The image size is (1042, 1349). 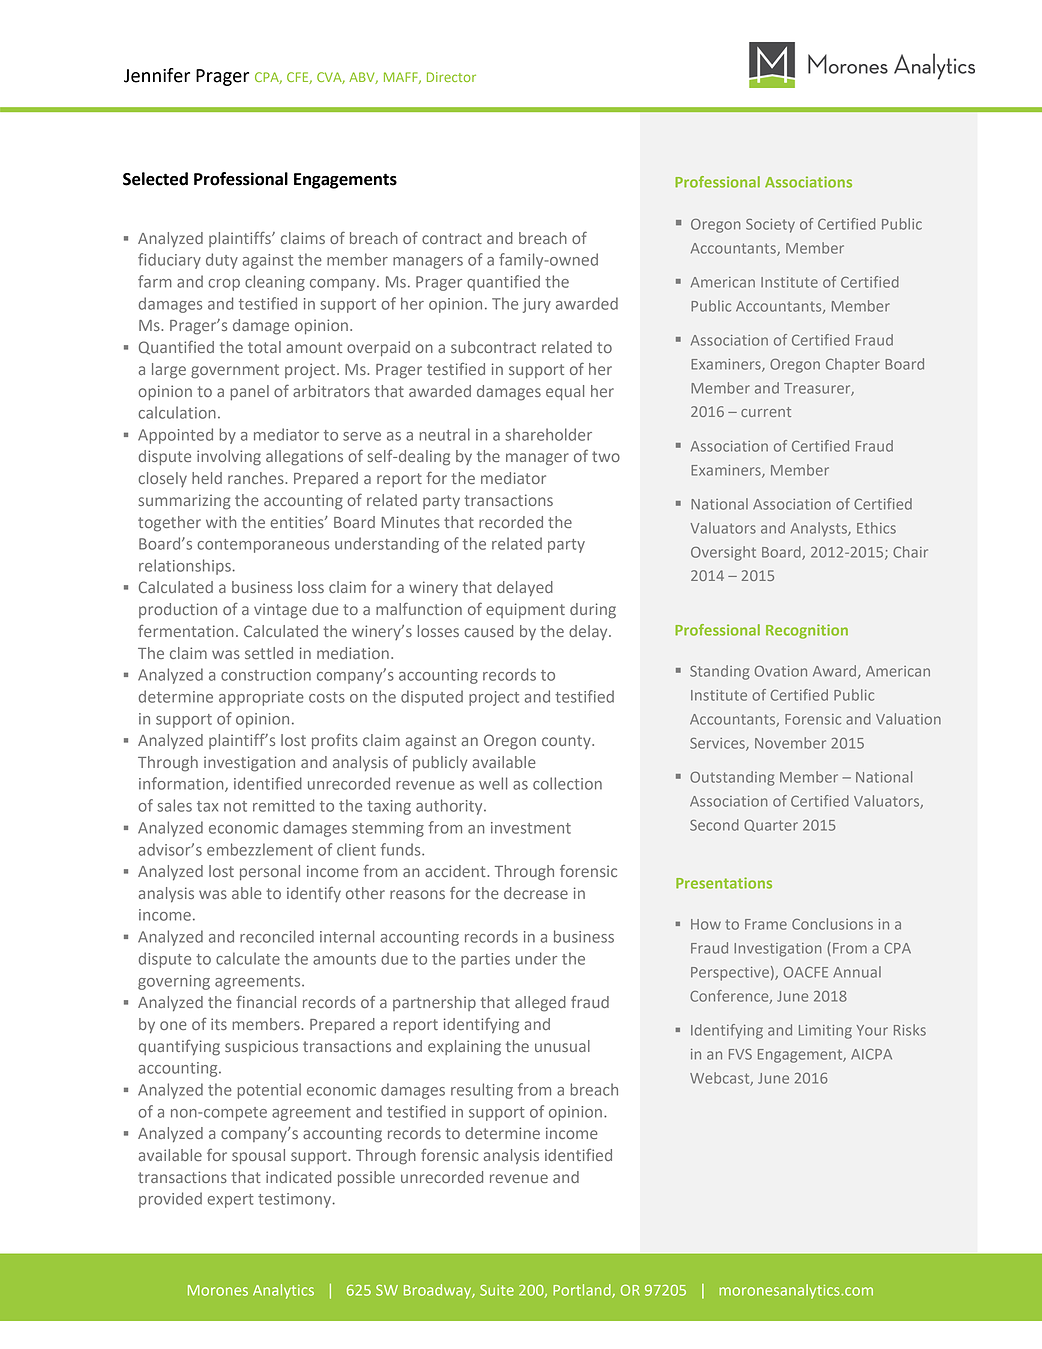 What do you see at coordinates (451, 77) in the document?
I see `Director` at bounding box center [451, 77].
